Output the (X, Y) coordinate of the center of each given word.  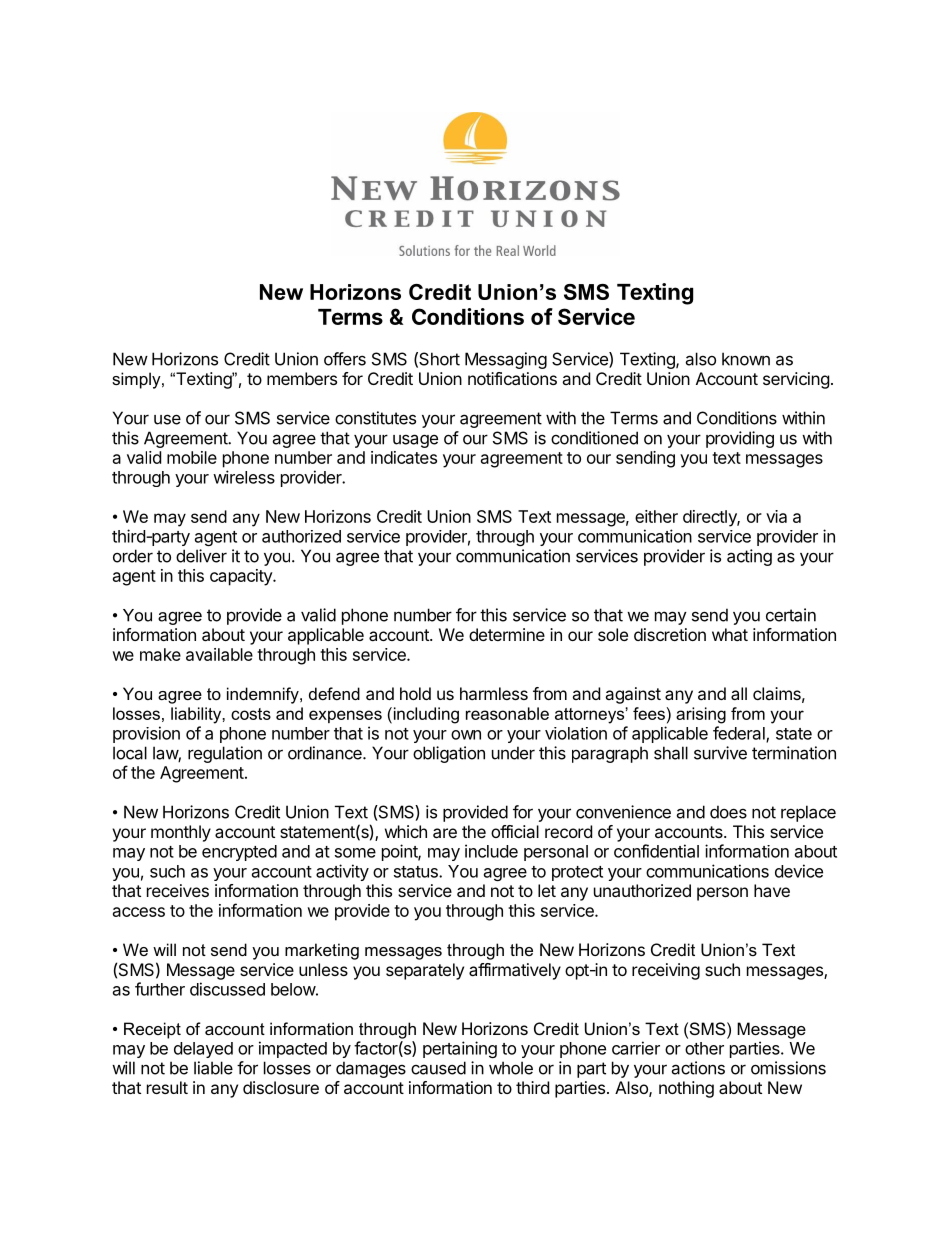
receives (178, 890)
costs (251, 714)
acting (749, 557)
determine (507, 634)
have (772, 890)
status (417, 872)
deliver (201, 556)
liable (213, 1068)
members (302, 378)
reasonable (507, 713)
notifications (512, 378)
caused (438, 1068)
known (746, 359)
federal (740, 734)
